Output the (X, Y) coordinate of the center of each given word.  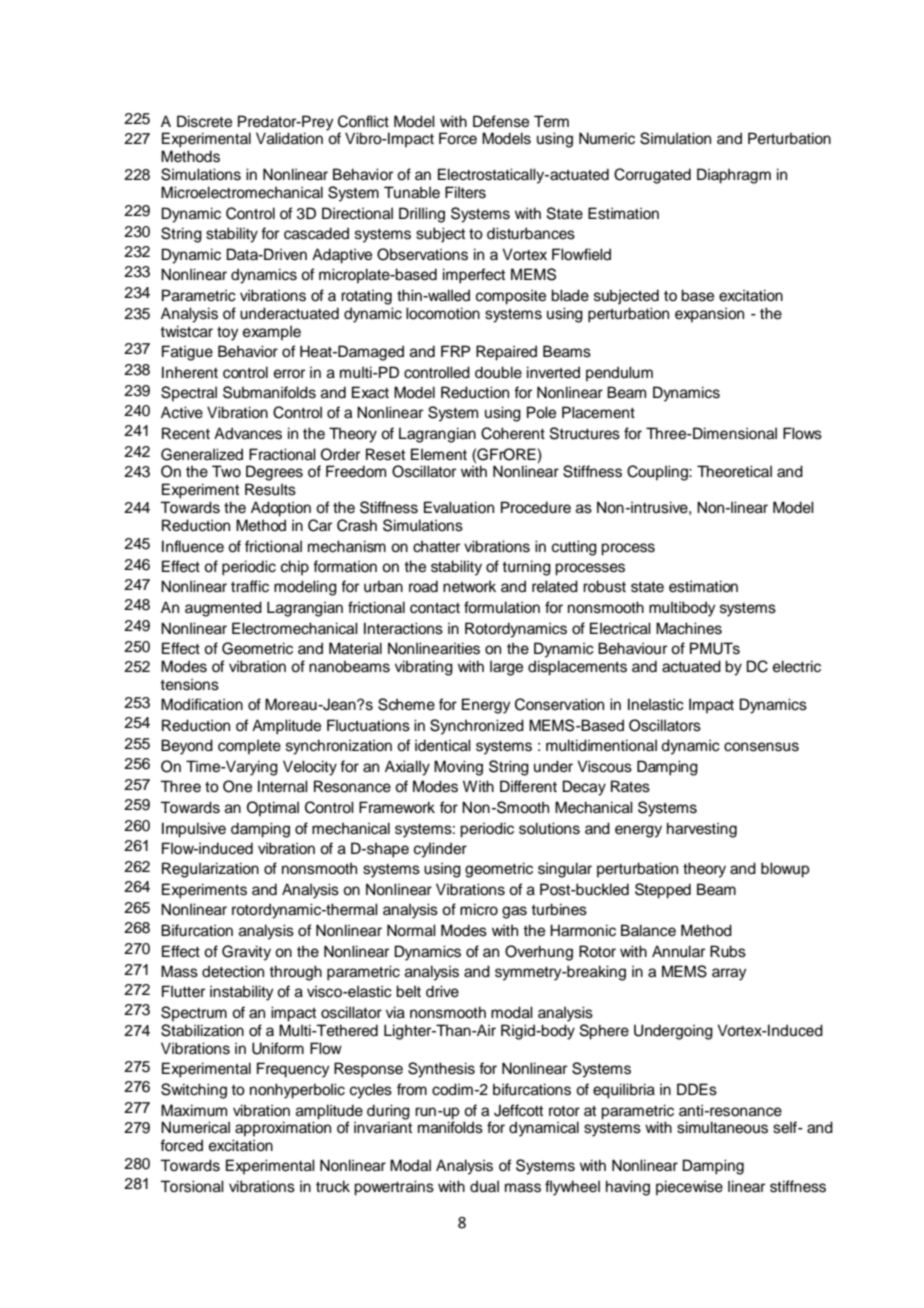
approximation (283, 1128)
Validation (289, 138)
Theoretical (734, 471)
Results (270, 489)
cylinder (440, 850)
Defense (501, 121)
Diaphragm (734, 176)
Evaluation (459, 507)
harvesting (702, 830)
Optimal (273, 808)
